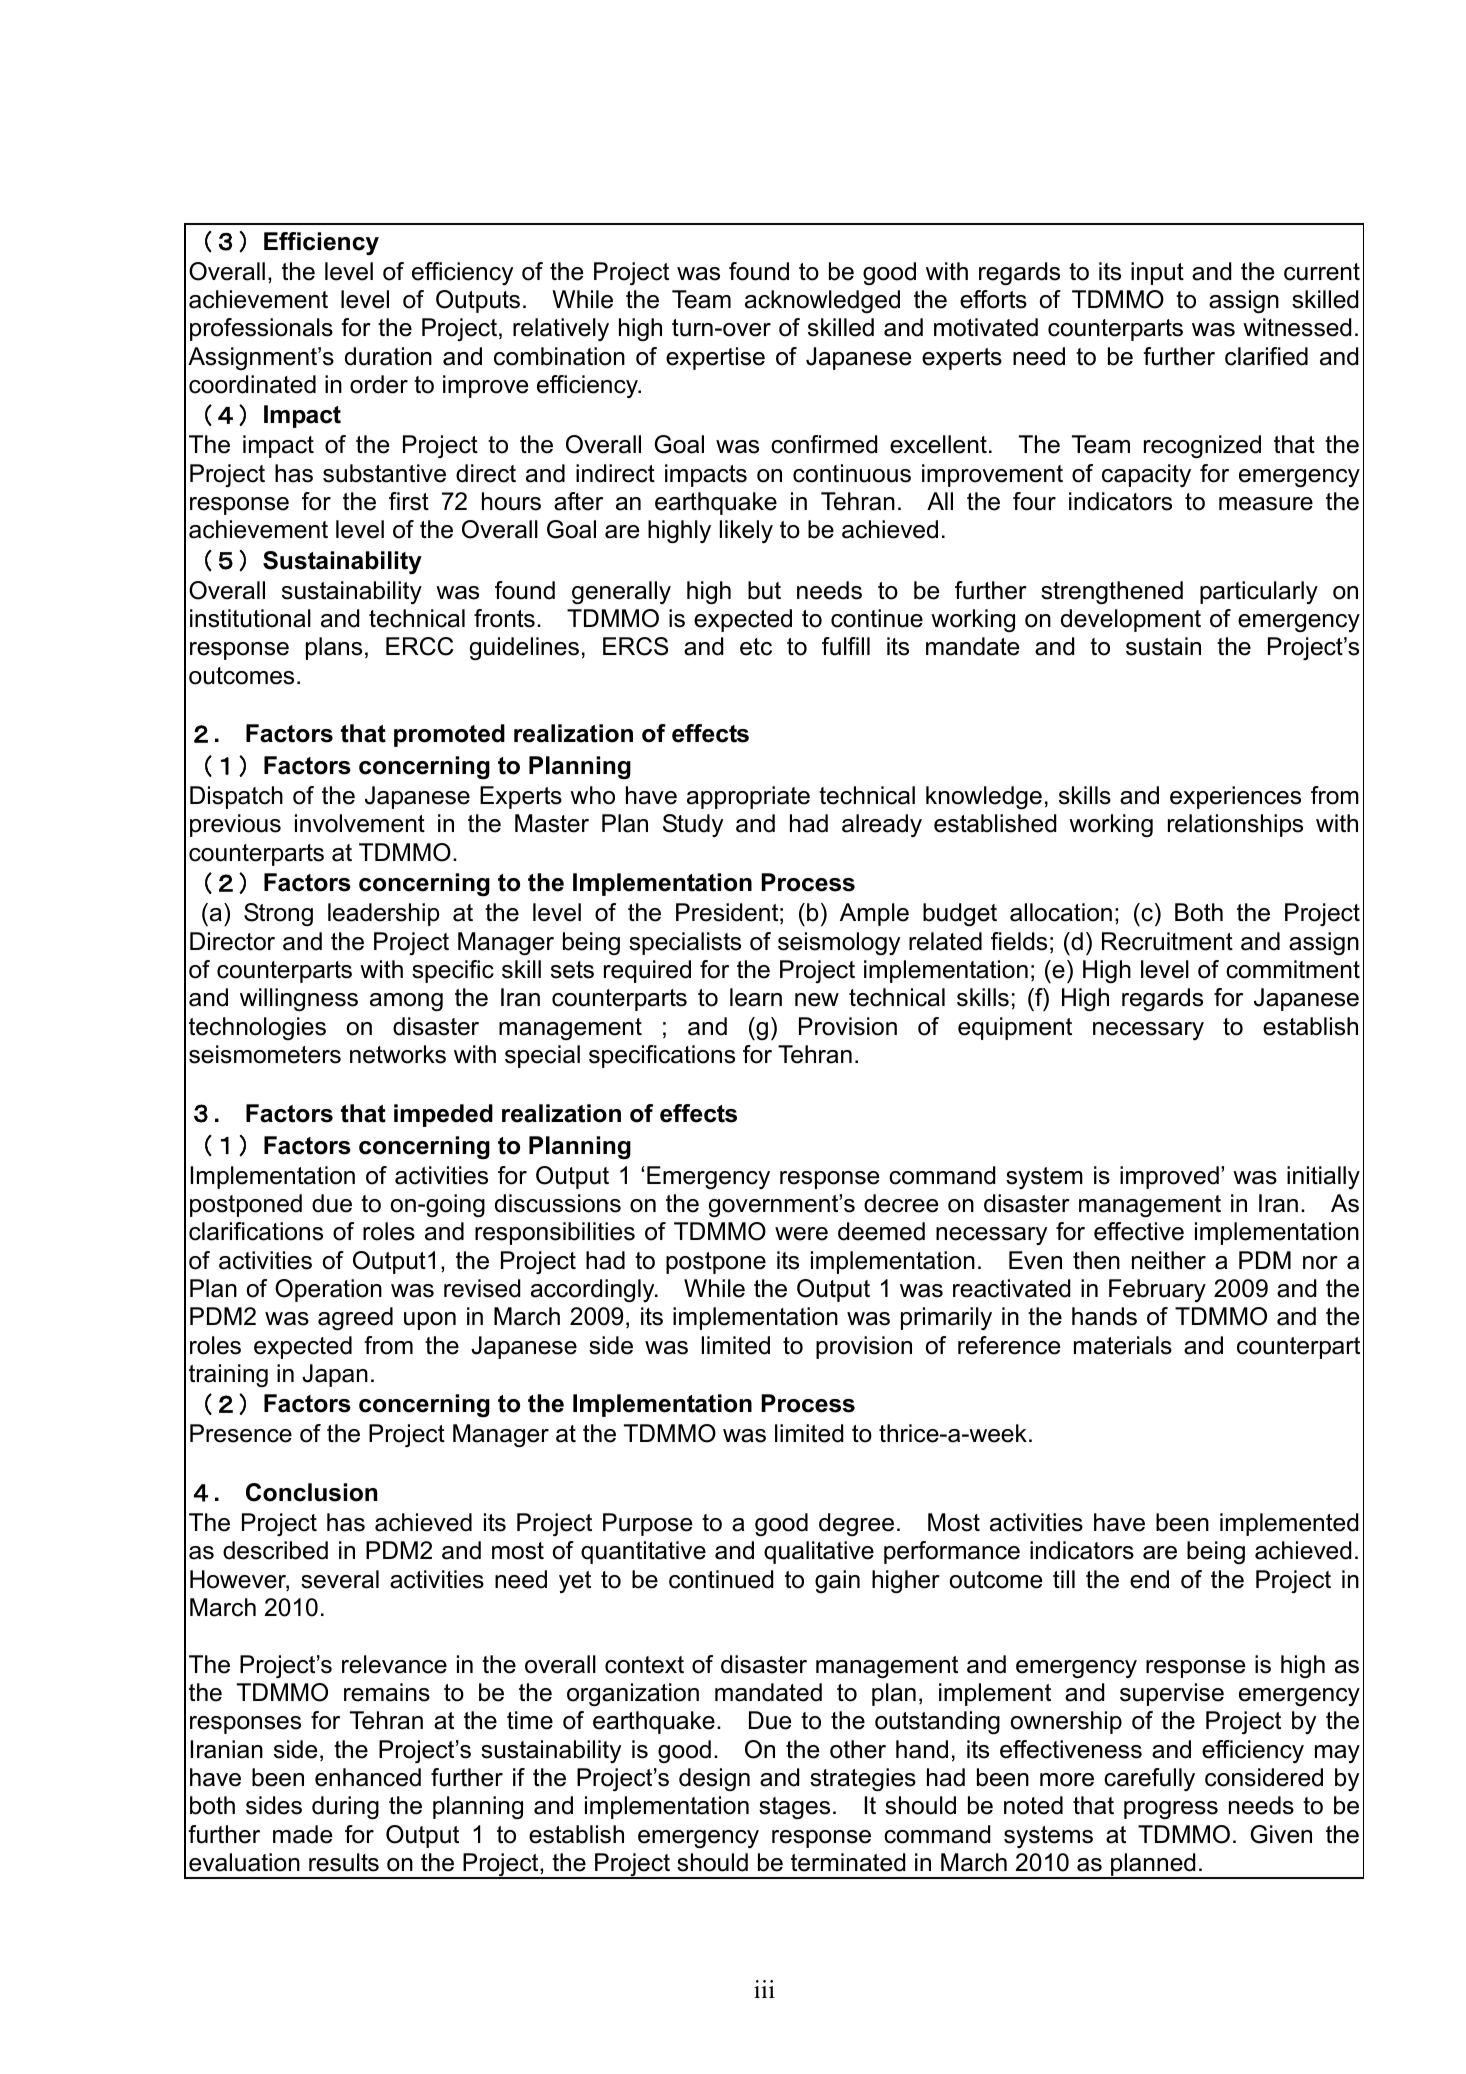 The width and height of the screenshot is (1466, 2074). I want to click on expertise, so click(715, 358).
